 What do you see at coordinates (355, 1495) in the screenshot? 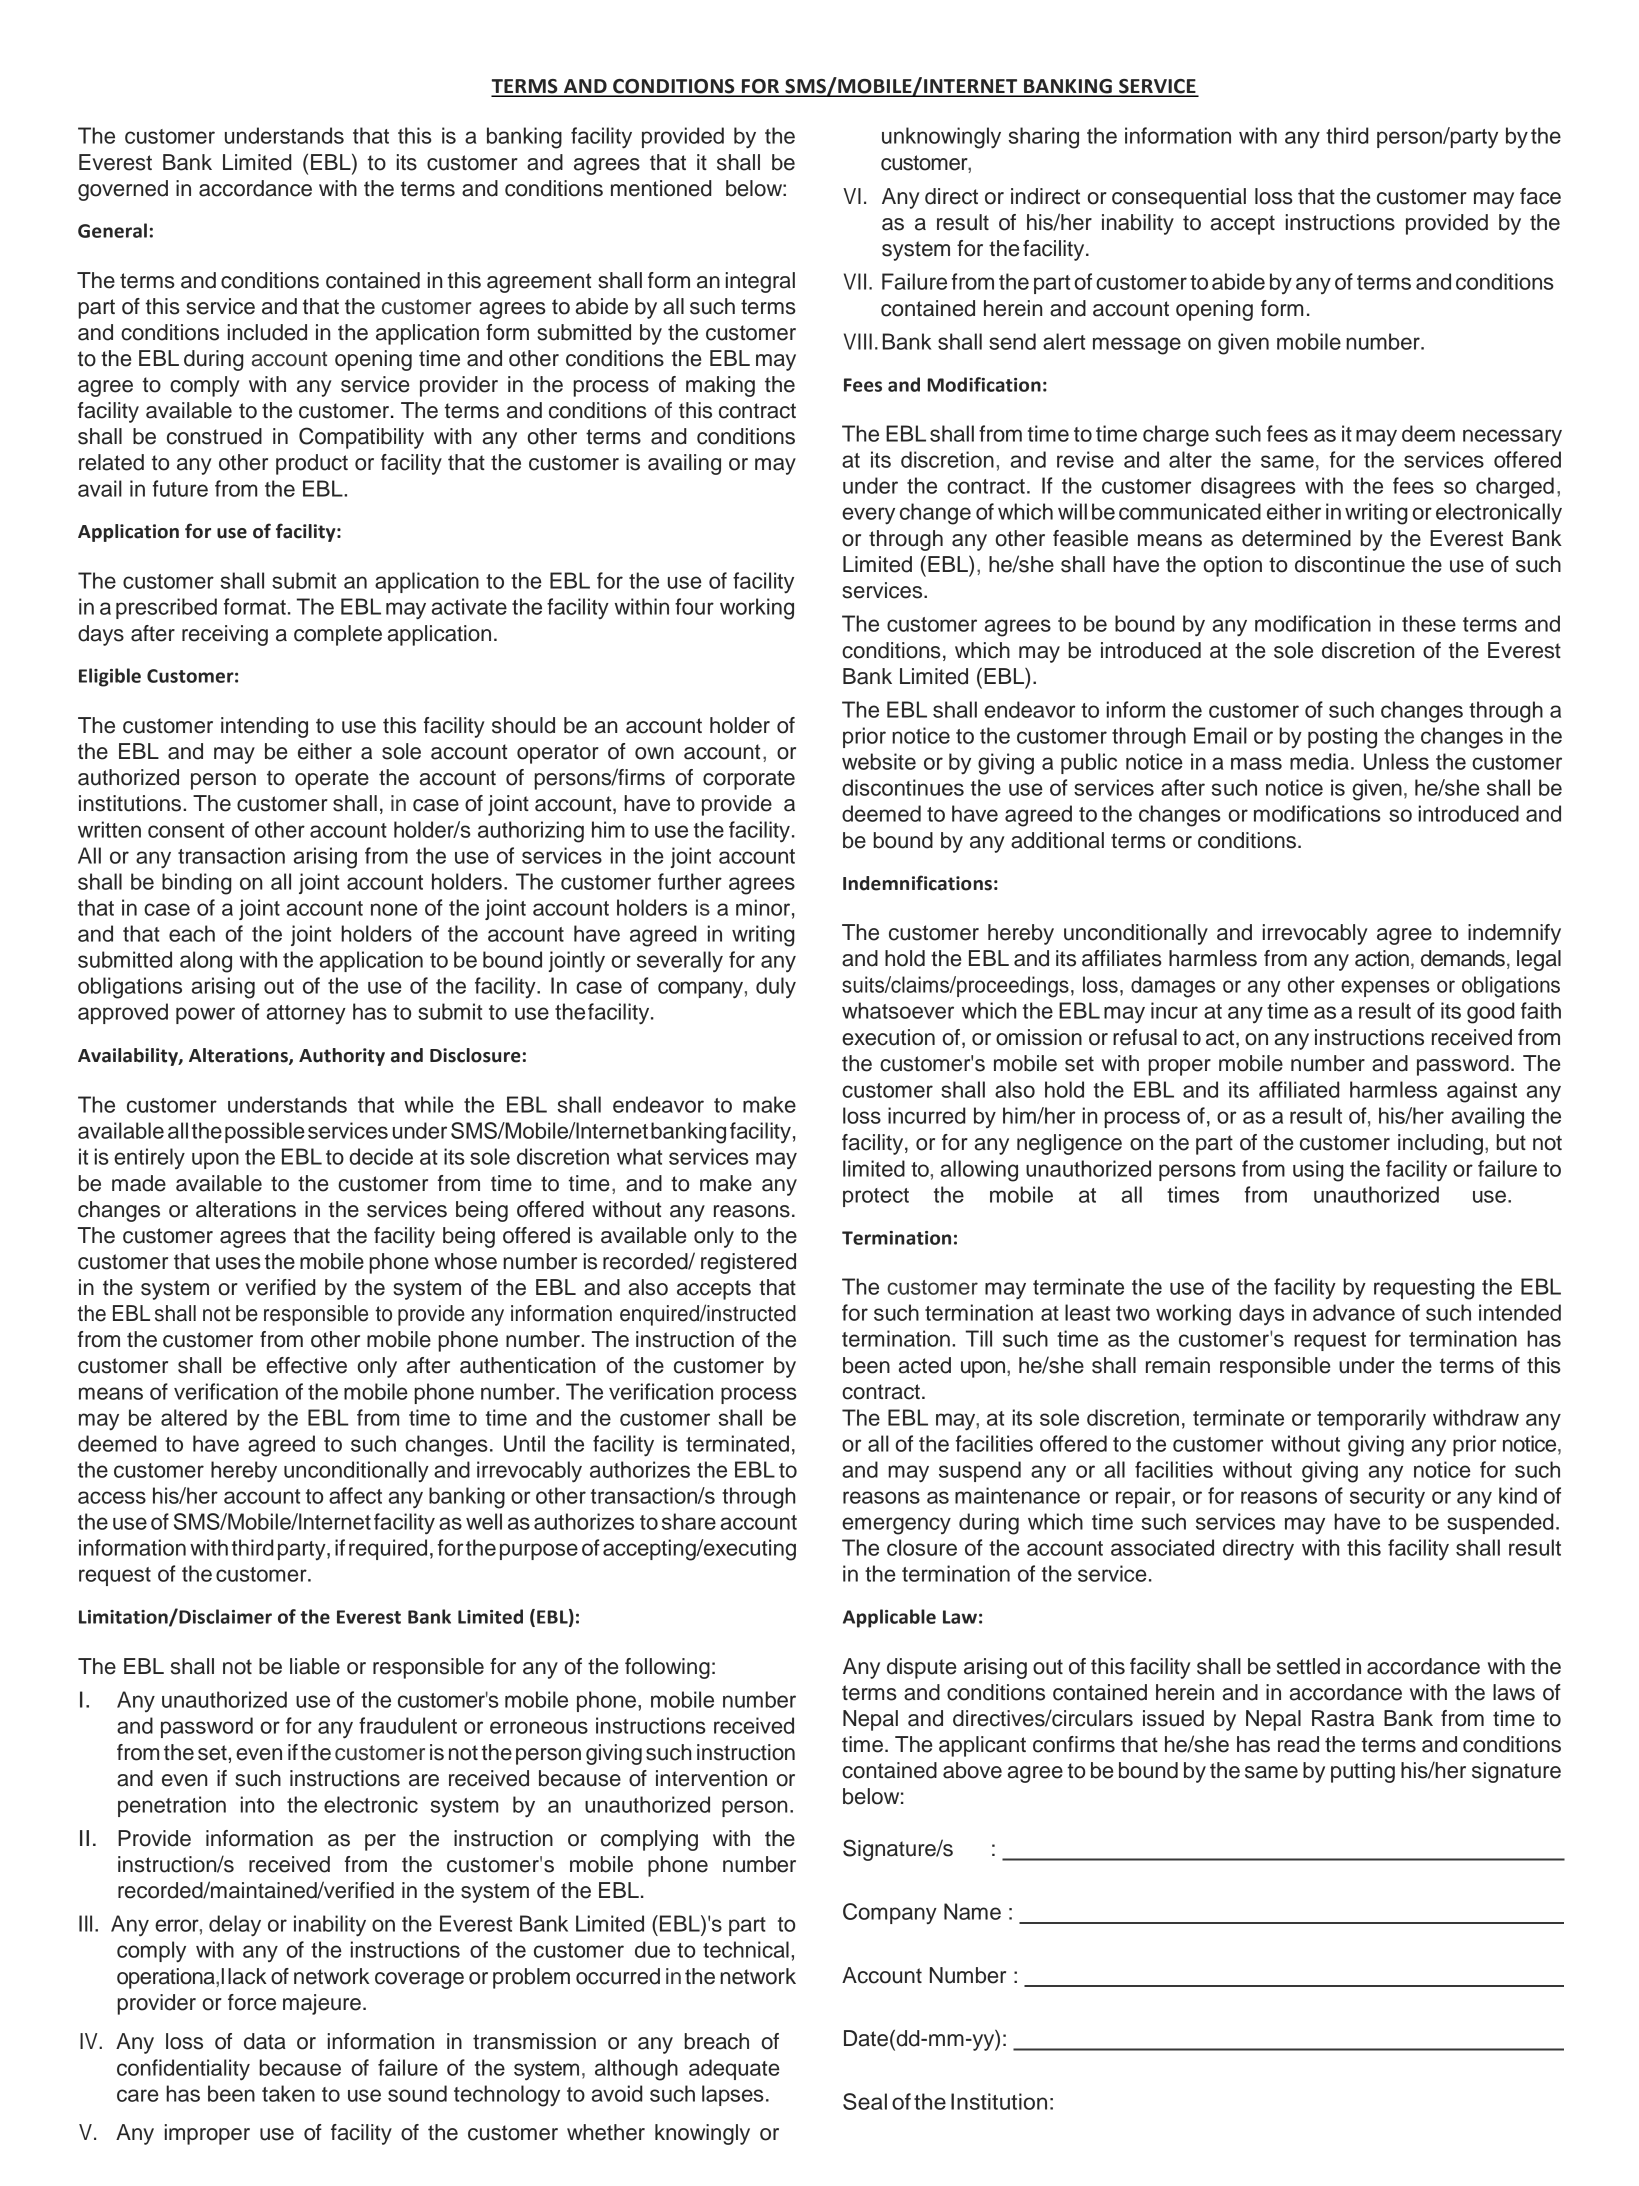
I see `affect` at bounding box center [355, 1495].
